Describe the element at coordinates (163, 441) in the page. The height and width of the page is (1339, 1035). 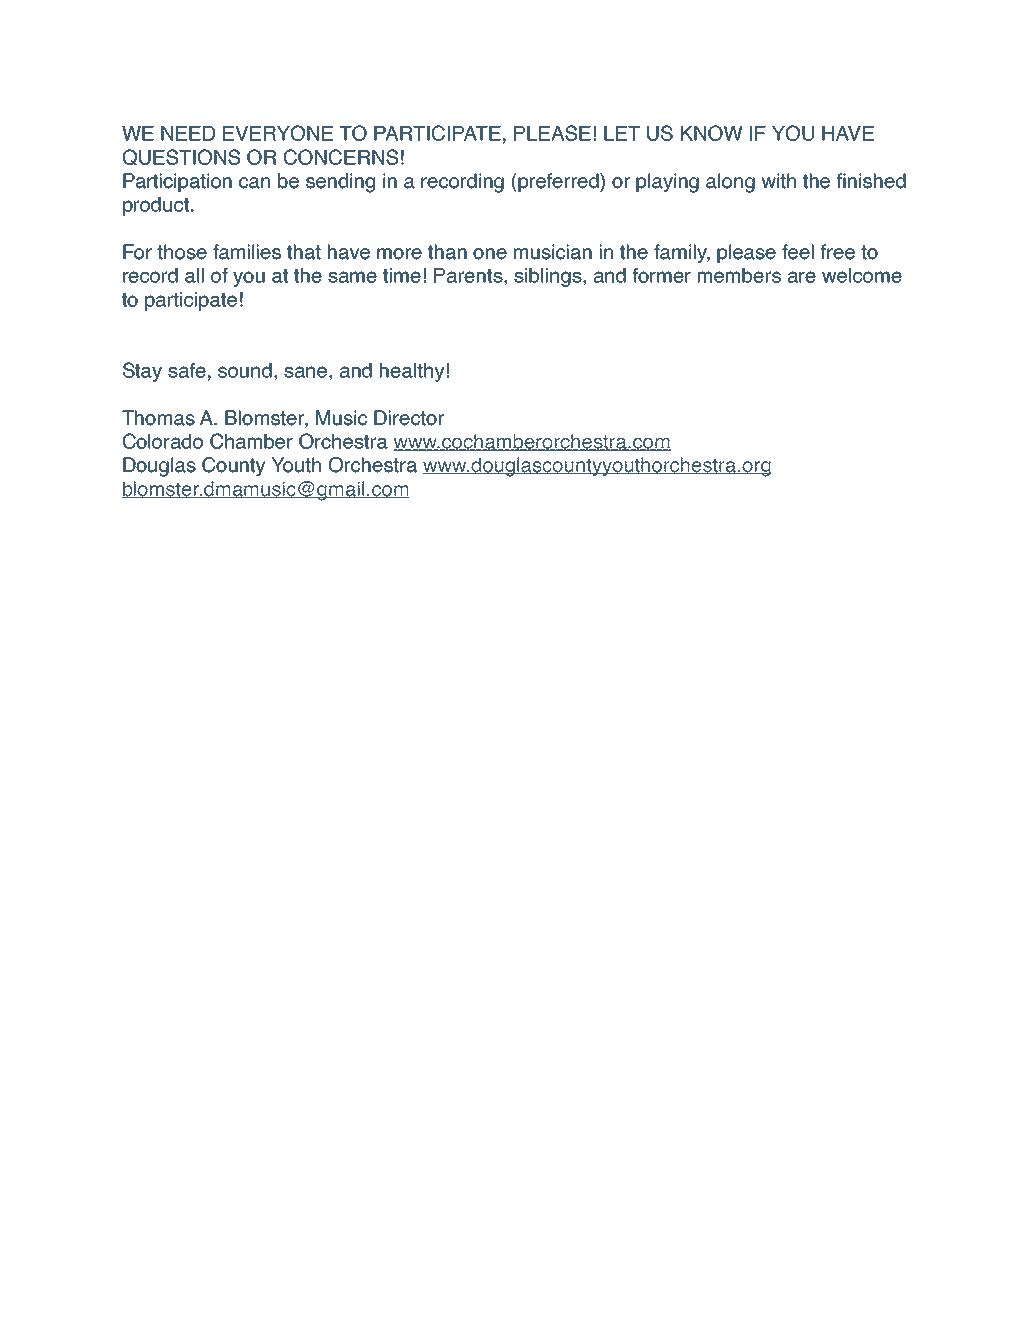
I see `Colorado` at that location.
